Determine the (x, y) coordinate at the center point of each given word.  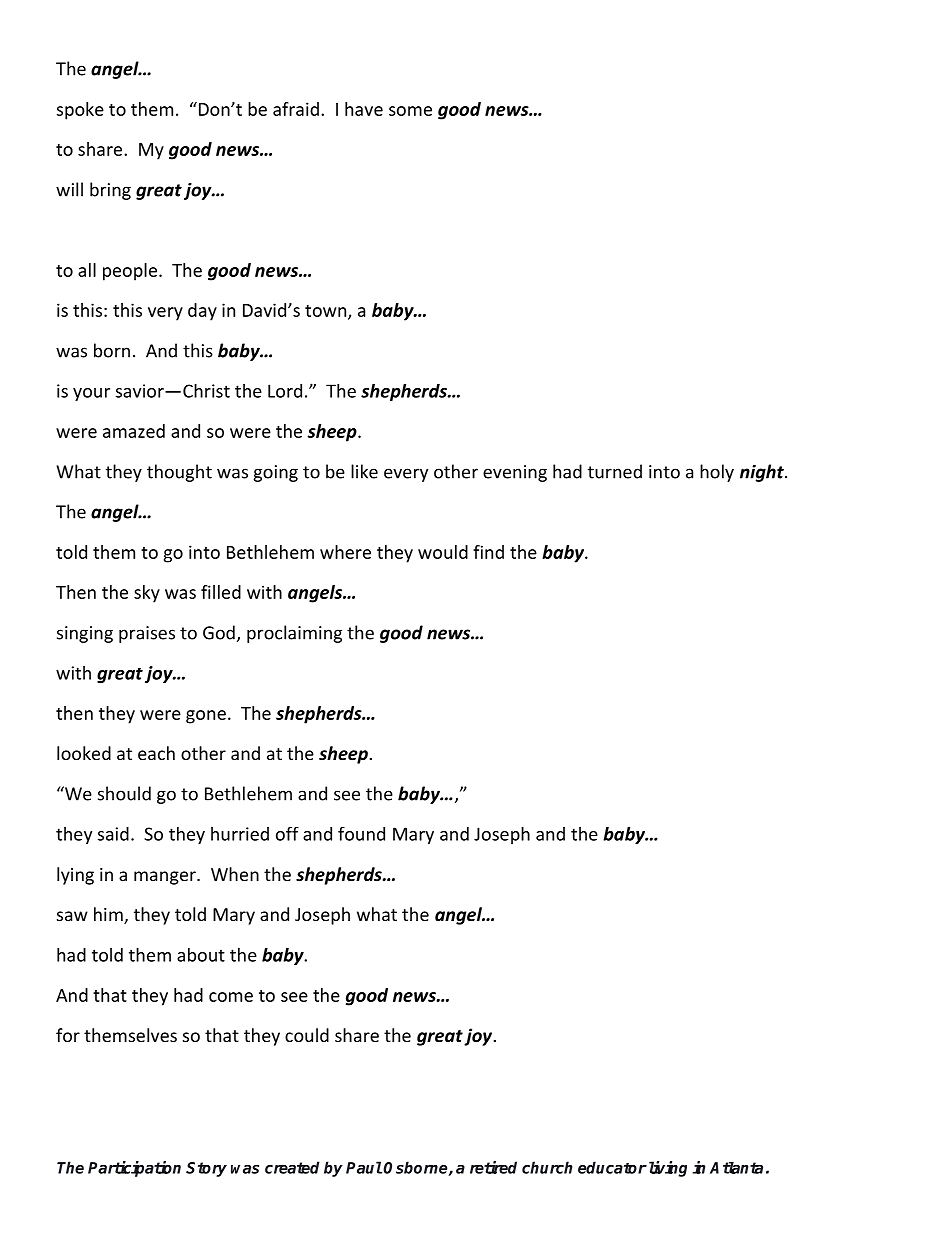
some (410, 111)
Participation (134, 1169)
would (443, 552)
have (364, 109)
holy (717, 473)
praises (147, 634)
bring (110, 191)
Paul (364, 1167)
